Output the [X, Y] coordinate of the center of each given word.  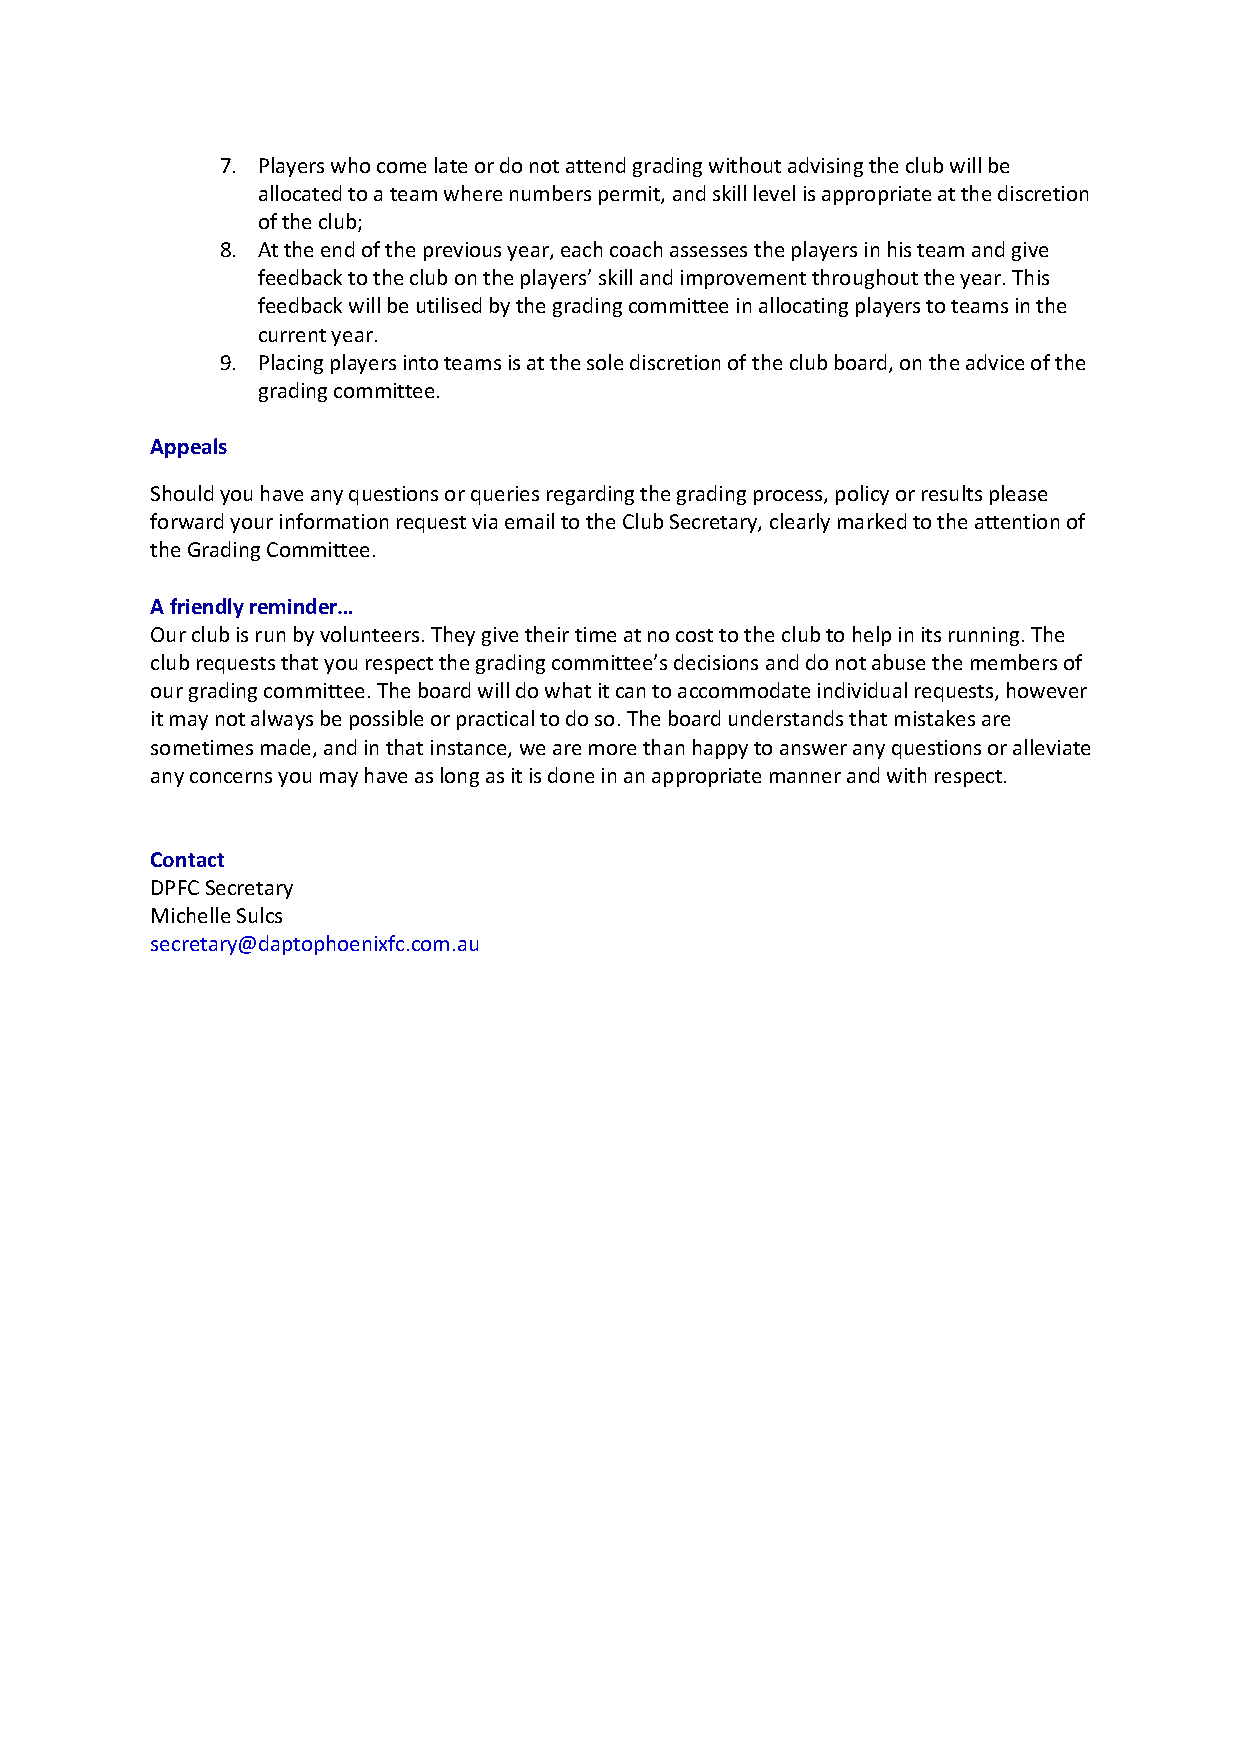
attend [595, 165]
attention [1017, 521]
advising [825, 167]
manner [805, 777]
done [571, 775]
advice [995, 362]
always [282, 720]
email [529, 521]
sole [605, 362]
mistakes [935, 718]
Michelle [191, 915]
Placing [291, 364]
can [630, 692]
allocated [300, 193]
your [251, 525]
